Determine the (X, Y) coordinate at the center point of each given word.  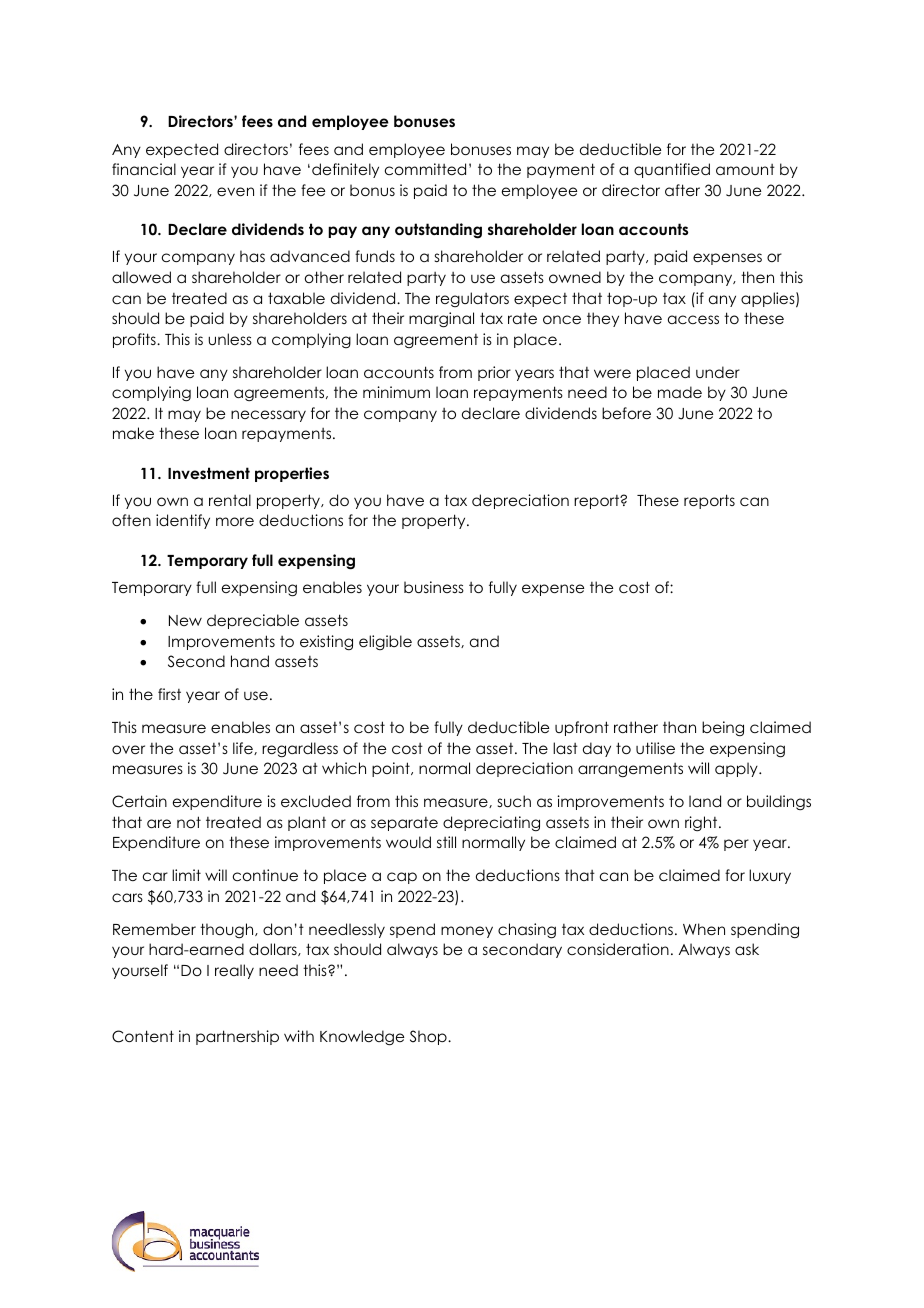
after (682, 190)
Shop (429, 1037)
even (235, 191)
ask (747, 949)
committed (425, 169)
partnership (237, 1037)
